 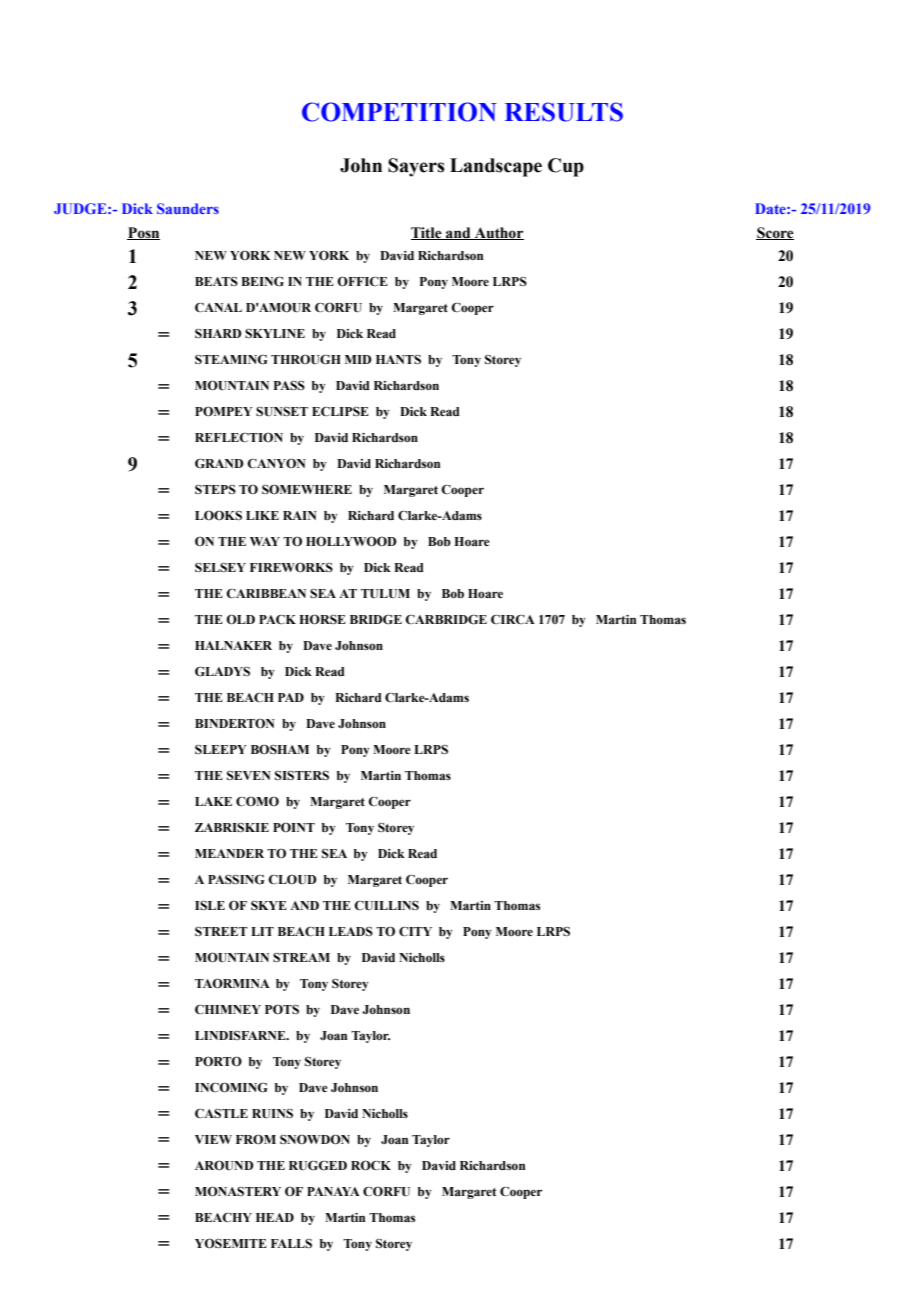 I want to click on Score, so click(x=775, y=233).
